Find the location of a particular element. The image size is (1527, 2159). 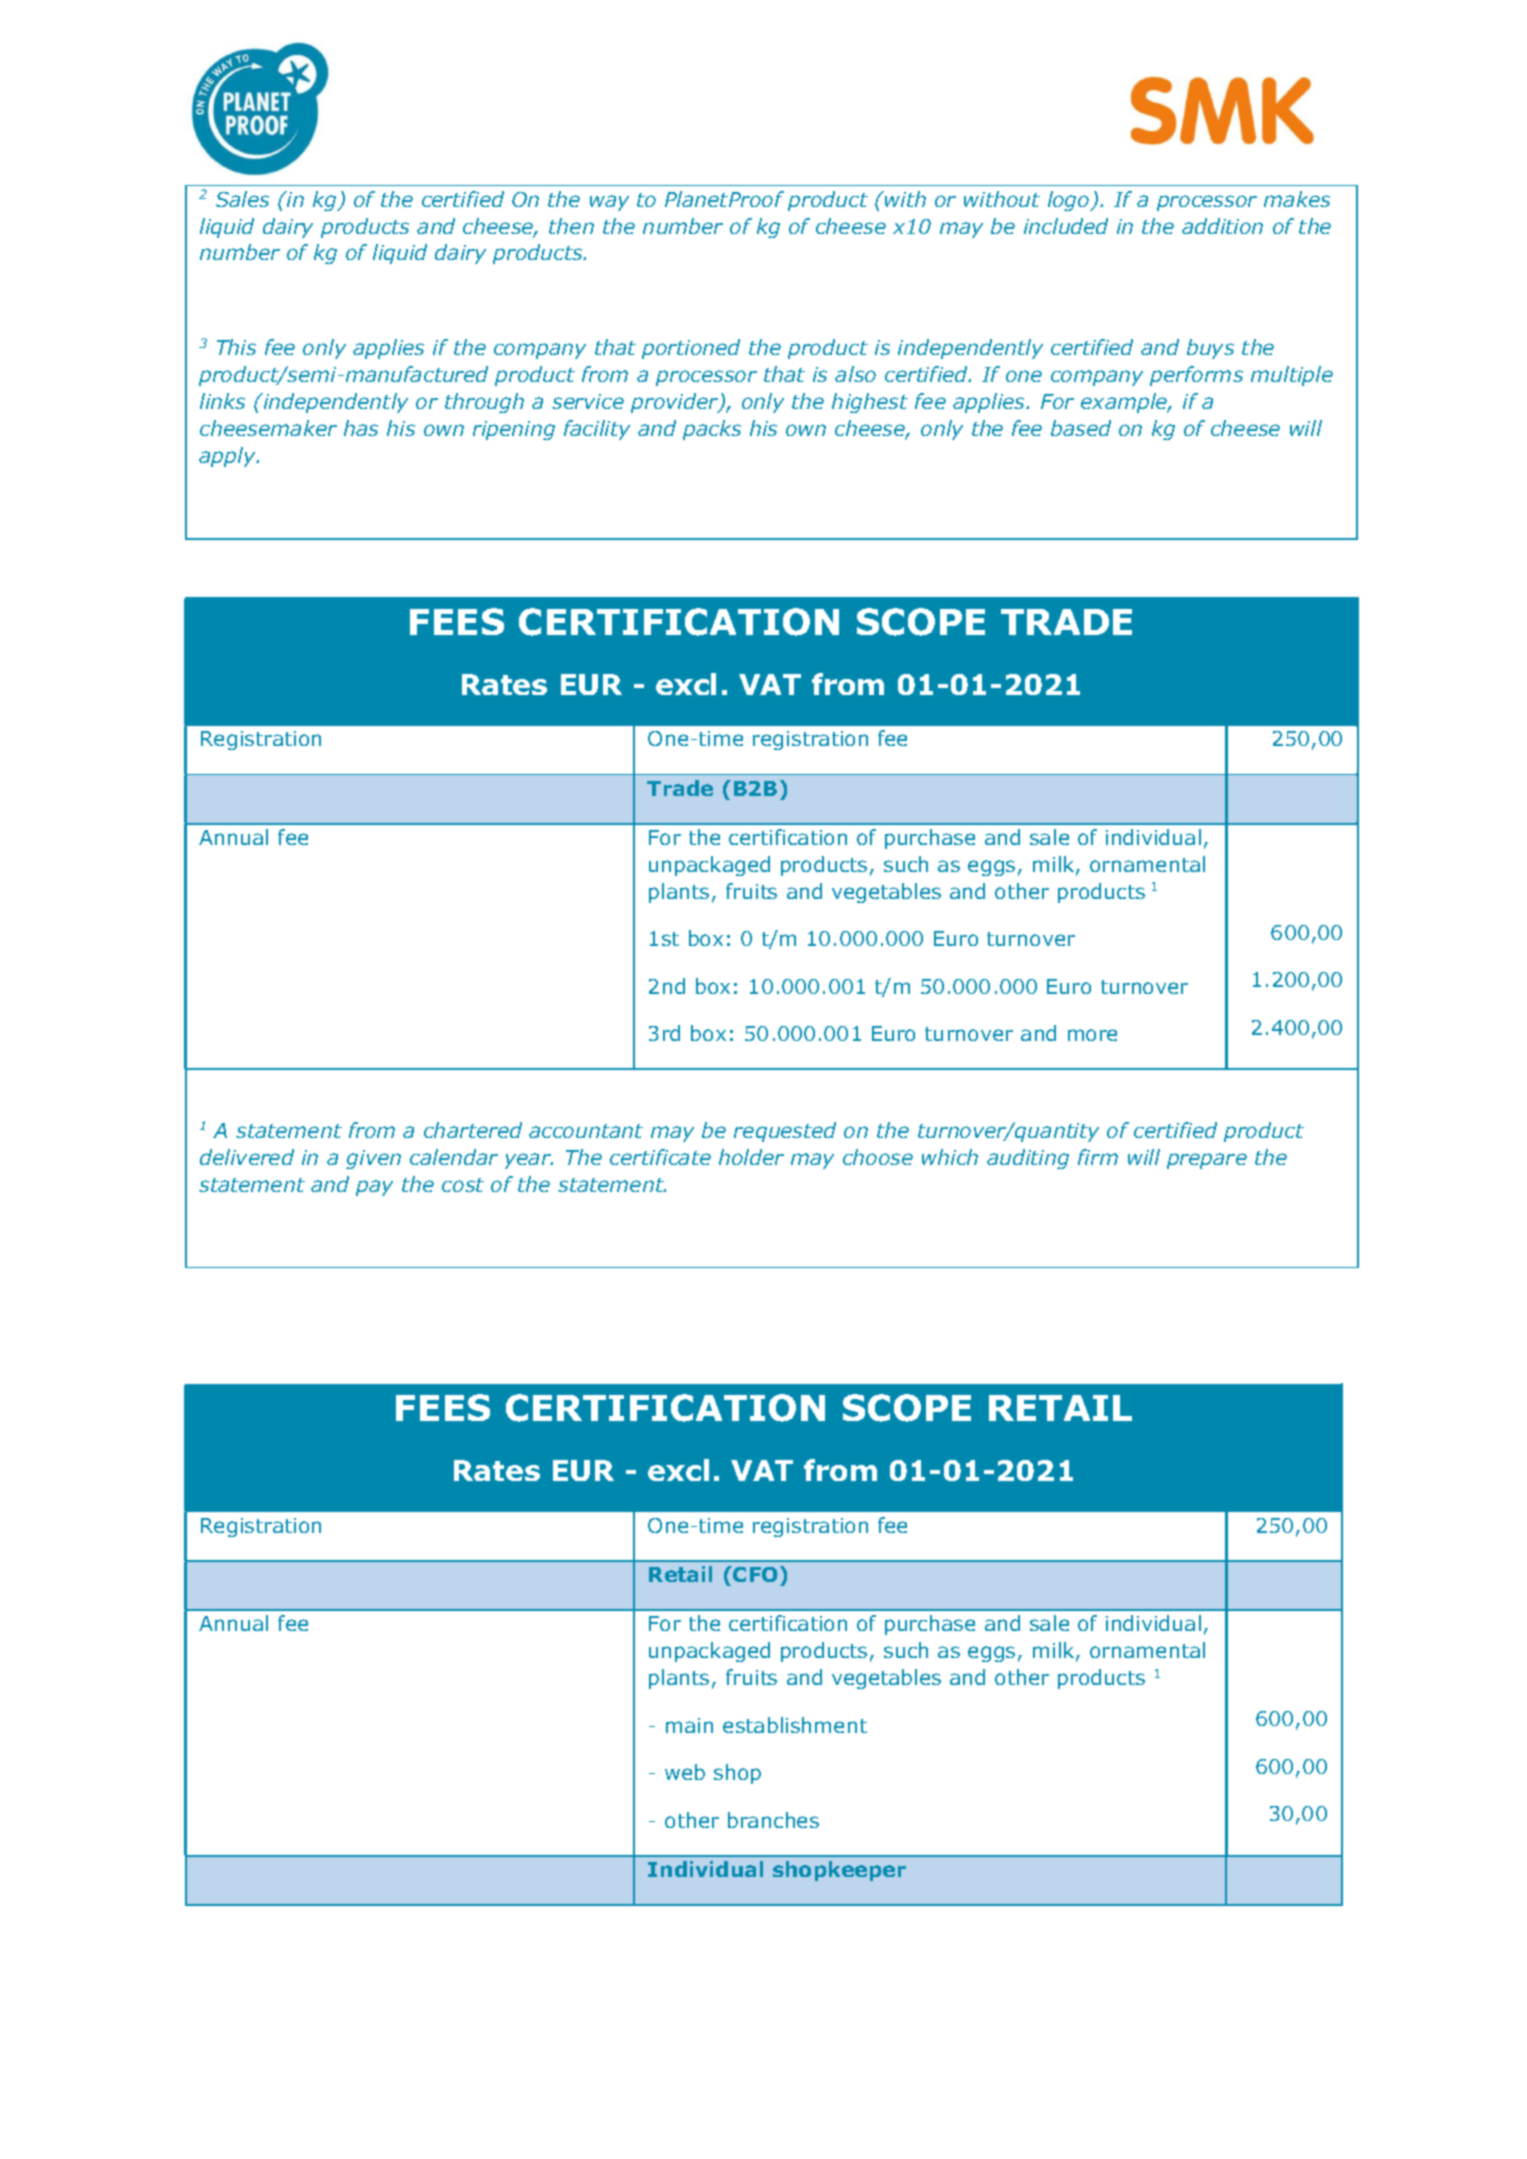

holder is located at coordinates (751, 1157).
